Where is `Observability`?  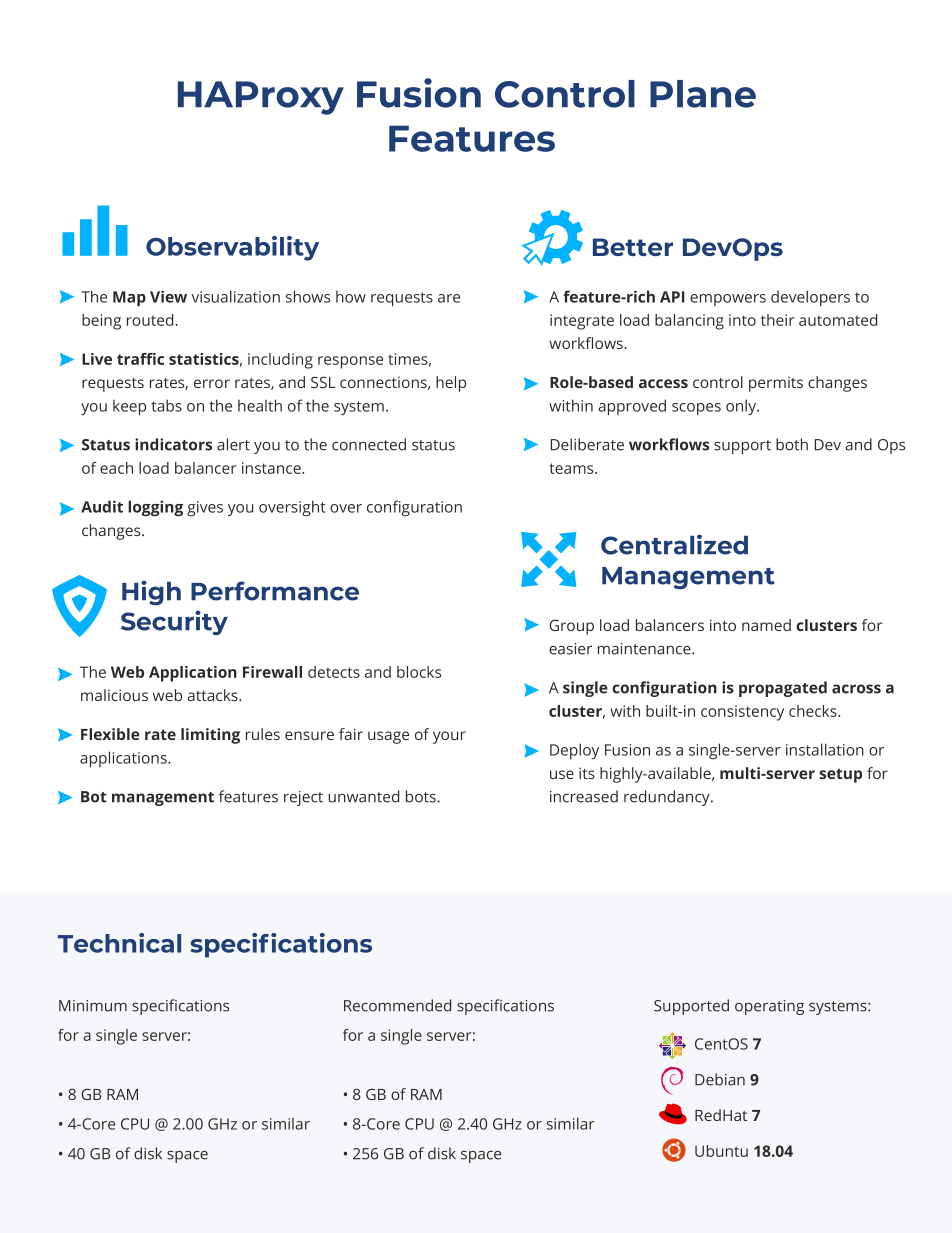 Observability is located at coordinates (232, 248).
